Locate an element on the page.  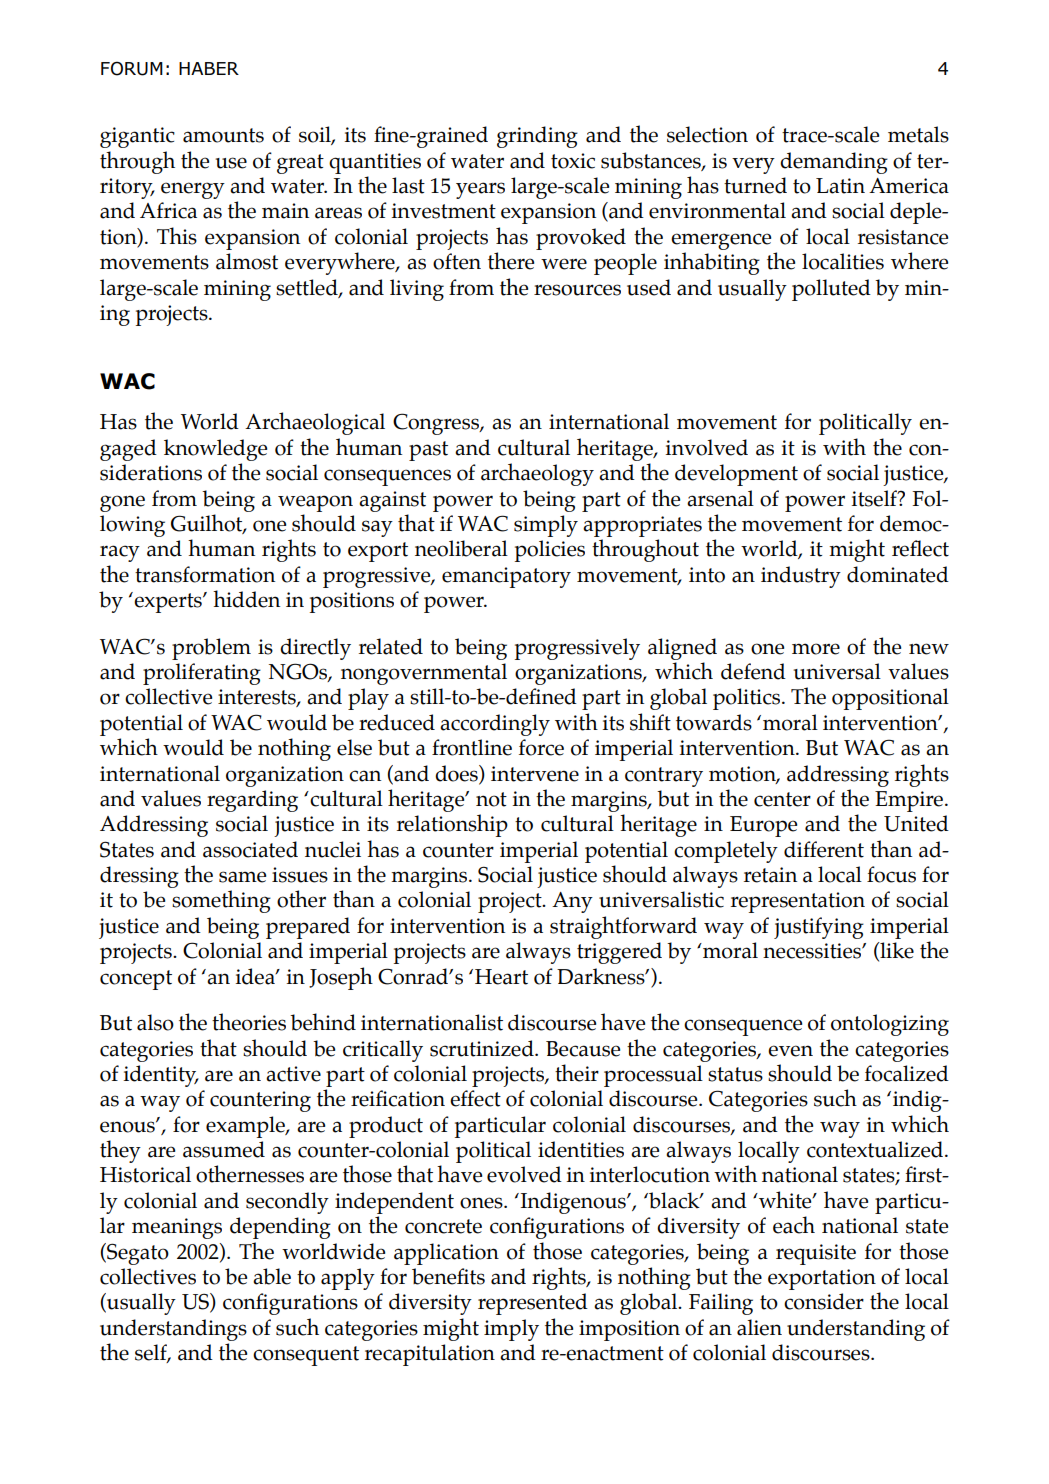
development is located at coordinates (736, 475).
